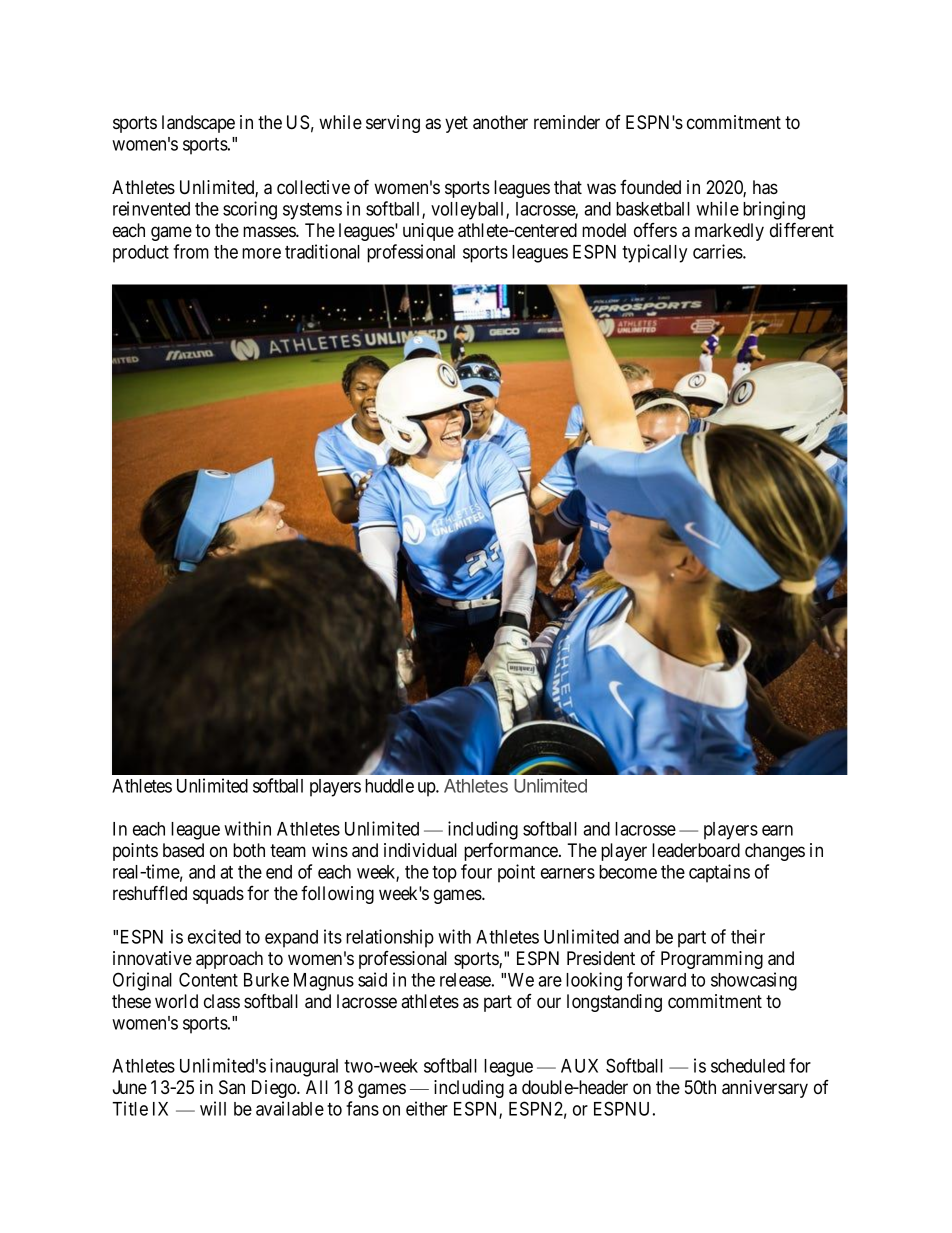  What do you see at coordinates (696, 850) in the image?
I see `leaderboard` at bounding box center [696, 850].
